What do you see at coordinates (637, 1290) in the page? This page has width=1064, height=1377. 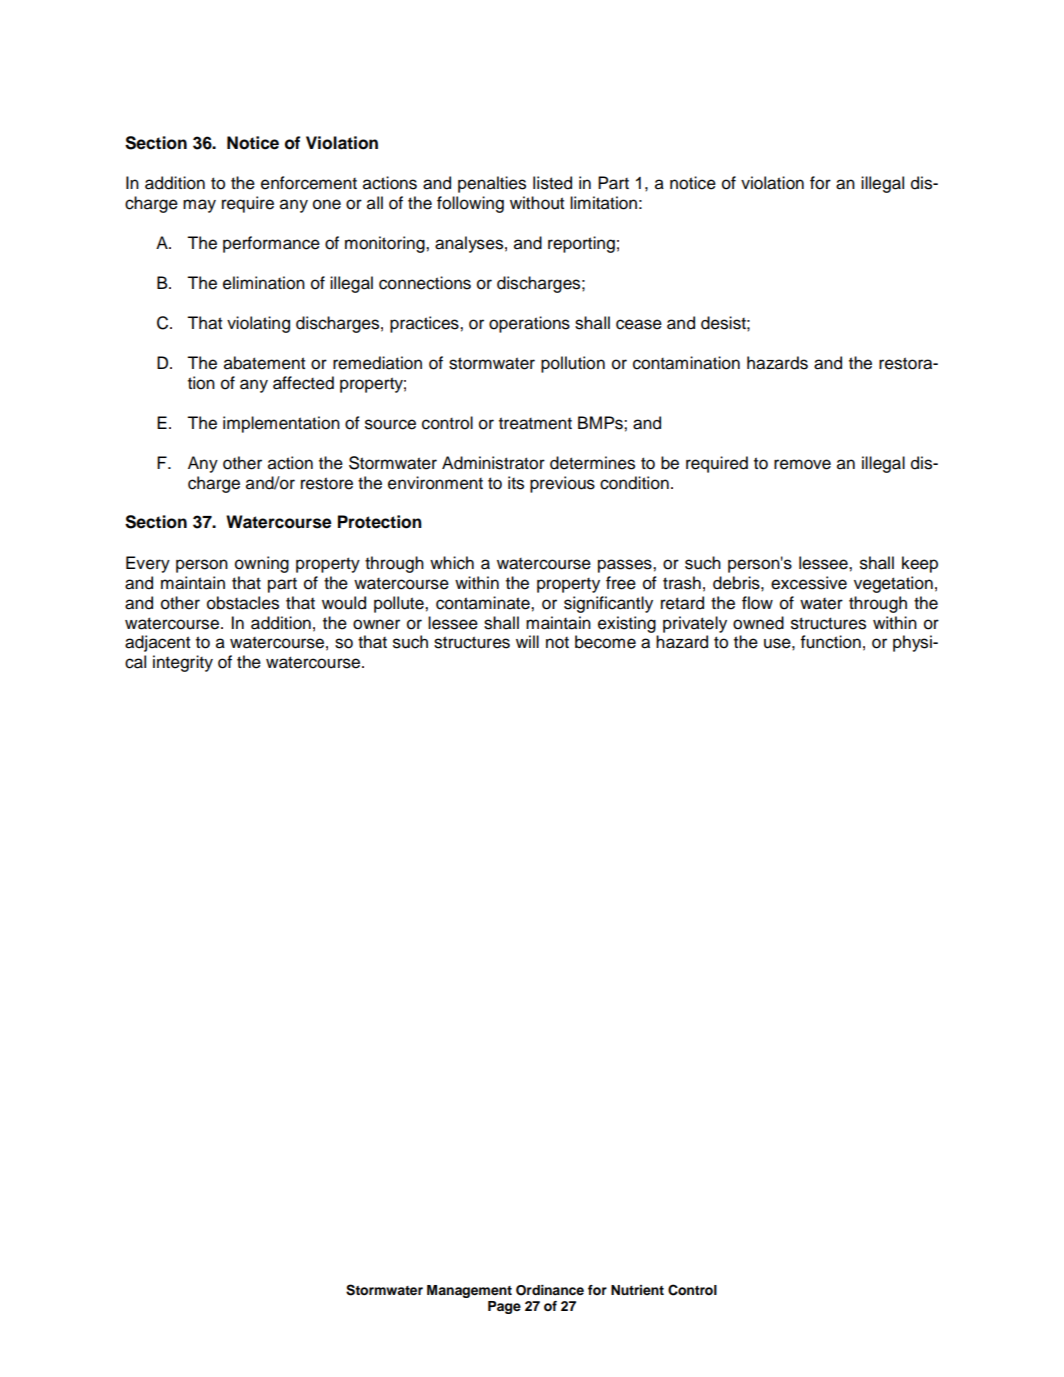 I see `Nutrient` at bounding box center [637, 1290].
